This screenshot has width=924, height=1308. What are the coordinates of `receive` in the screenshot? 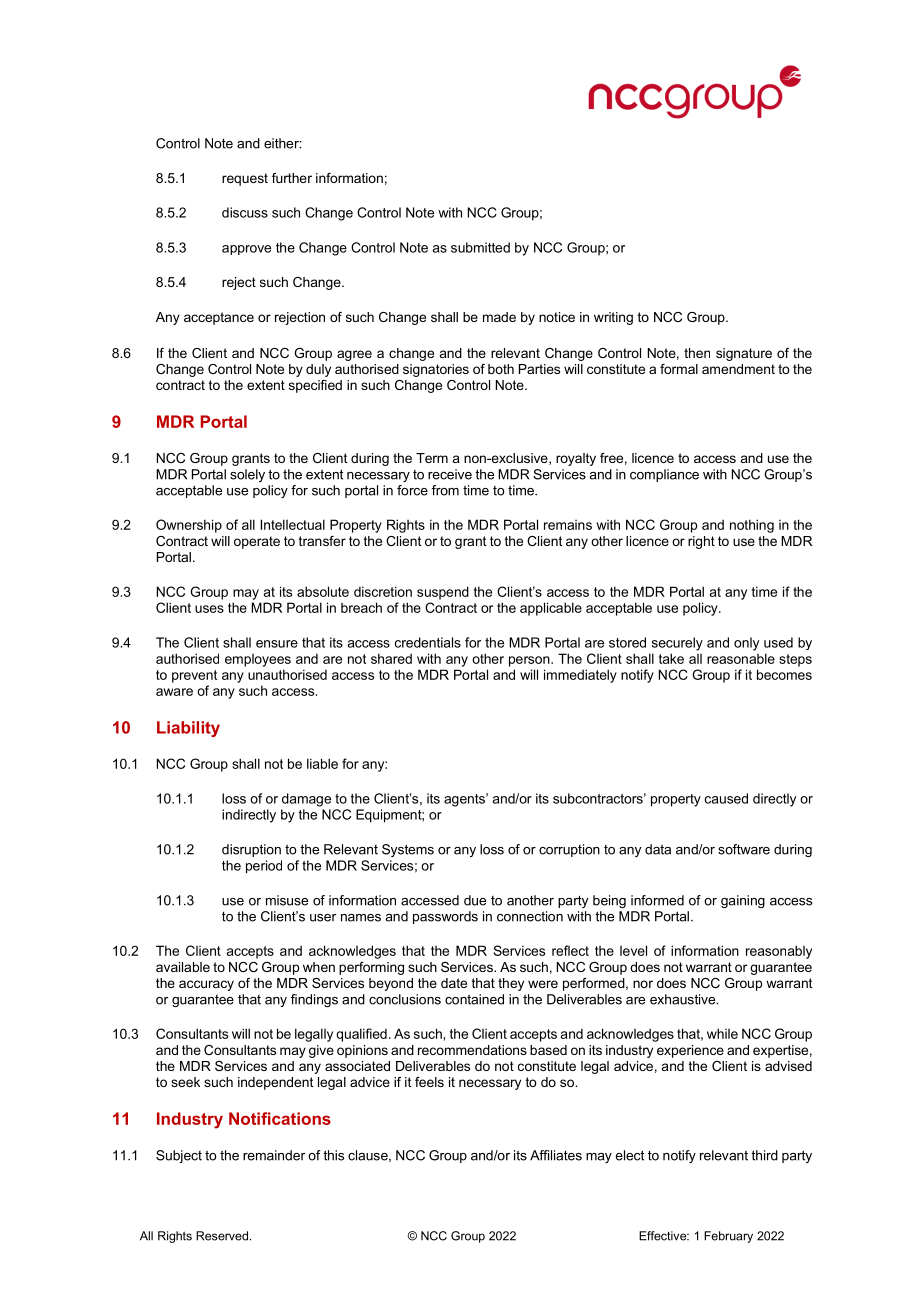 It's located at (450, 474).
